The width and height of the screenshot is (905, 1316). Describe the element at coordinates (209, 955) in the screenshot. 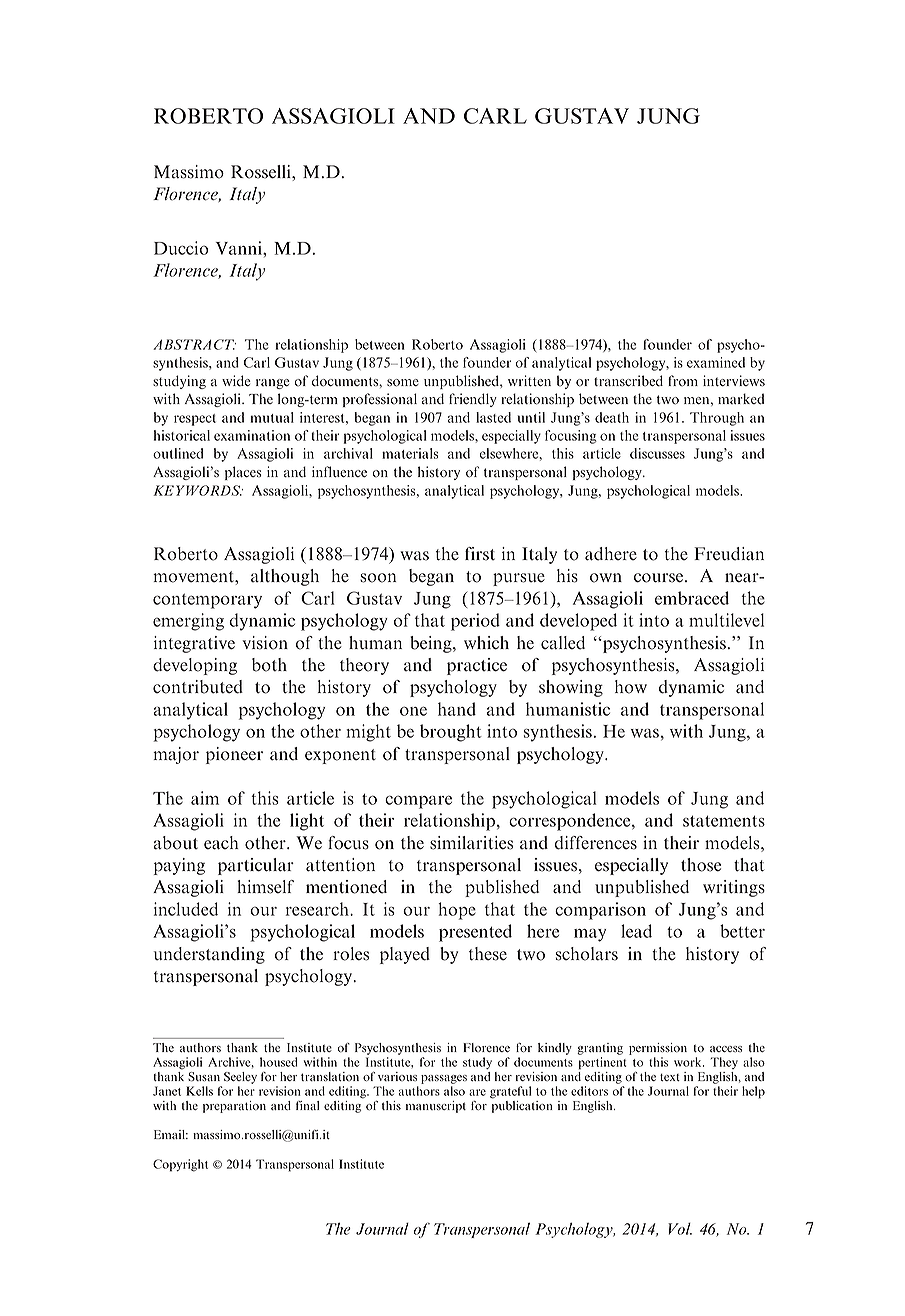

I see `understanding` at that location.
